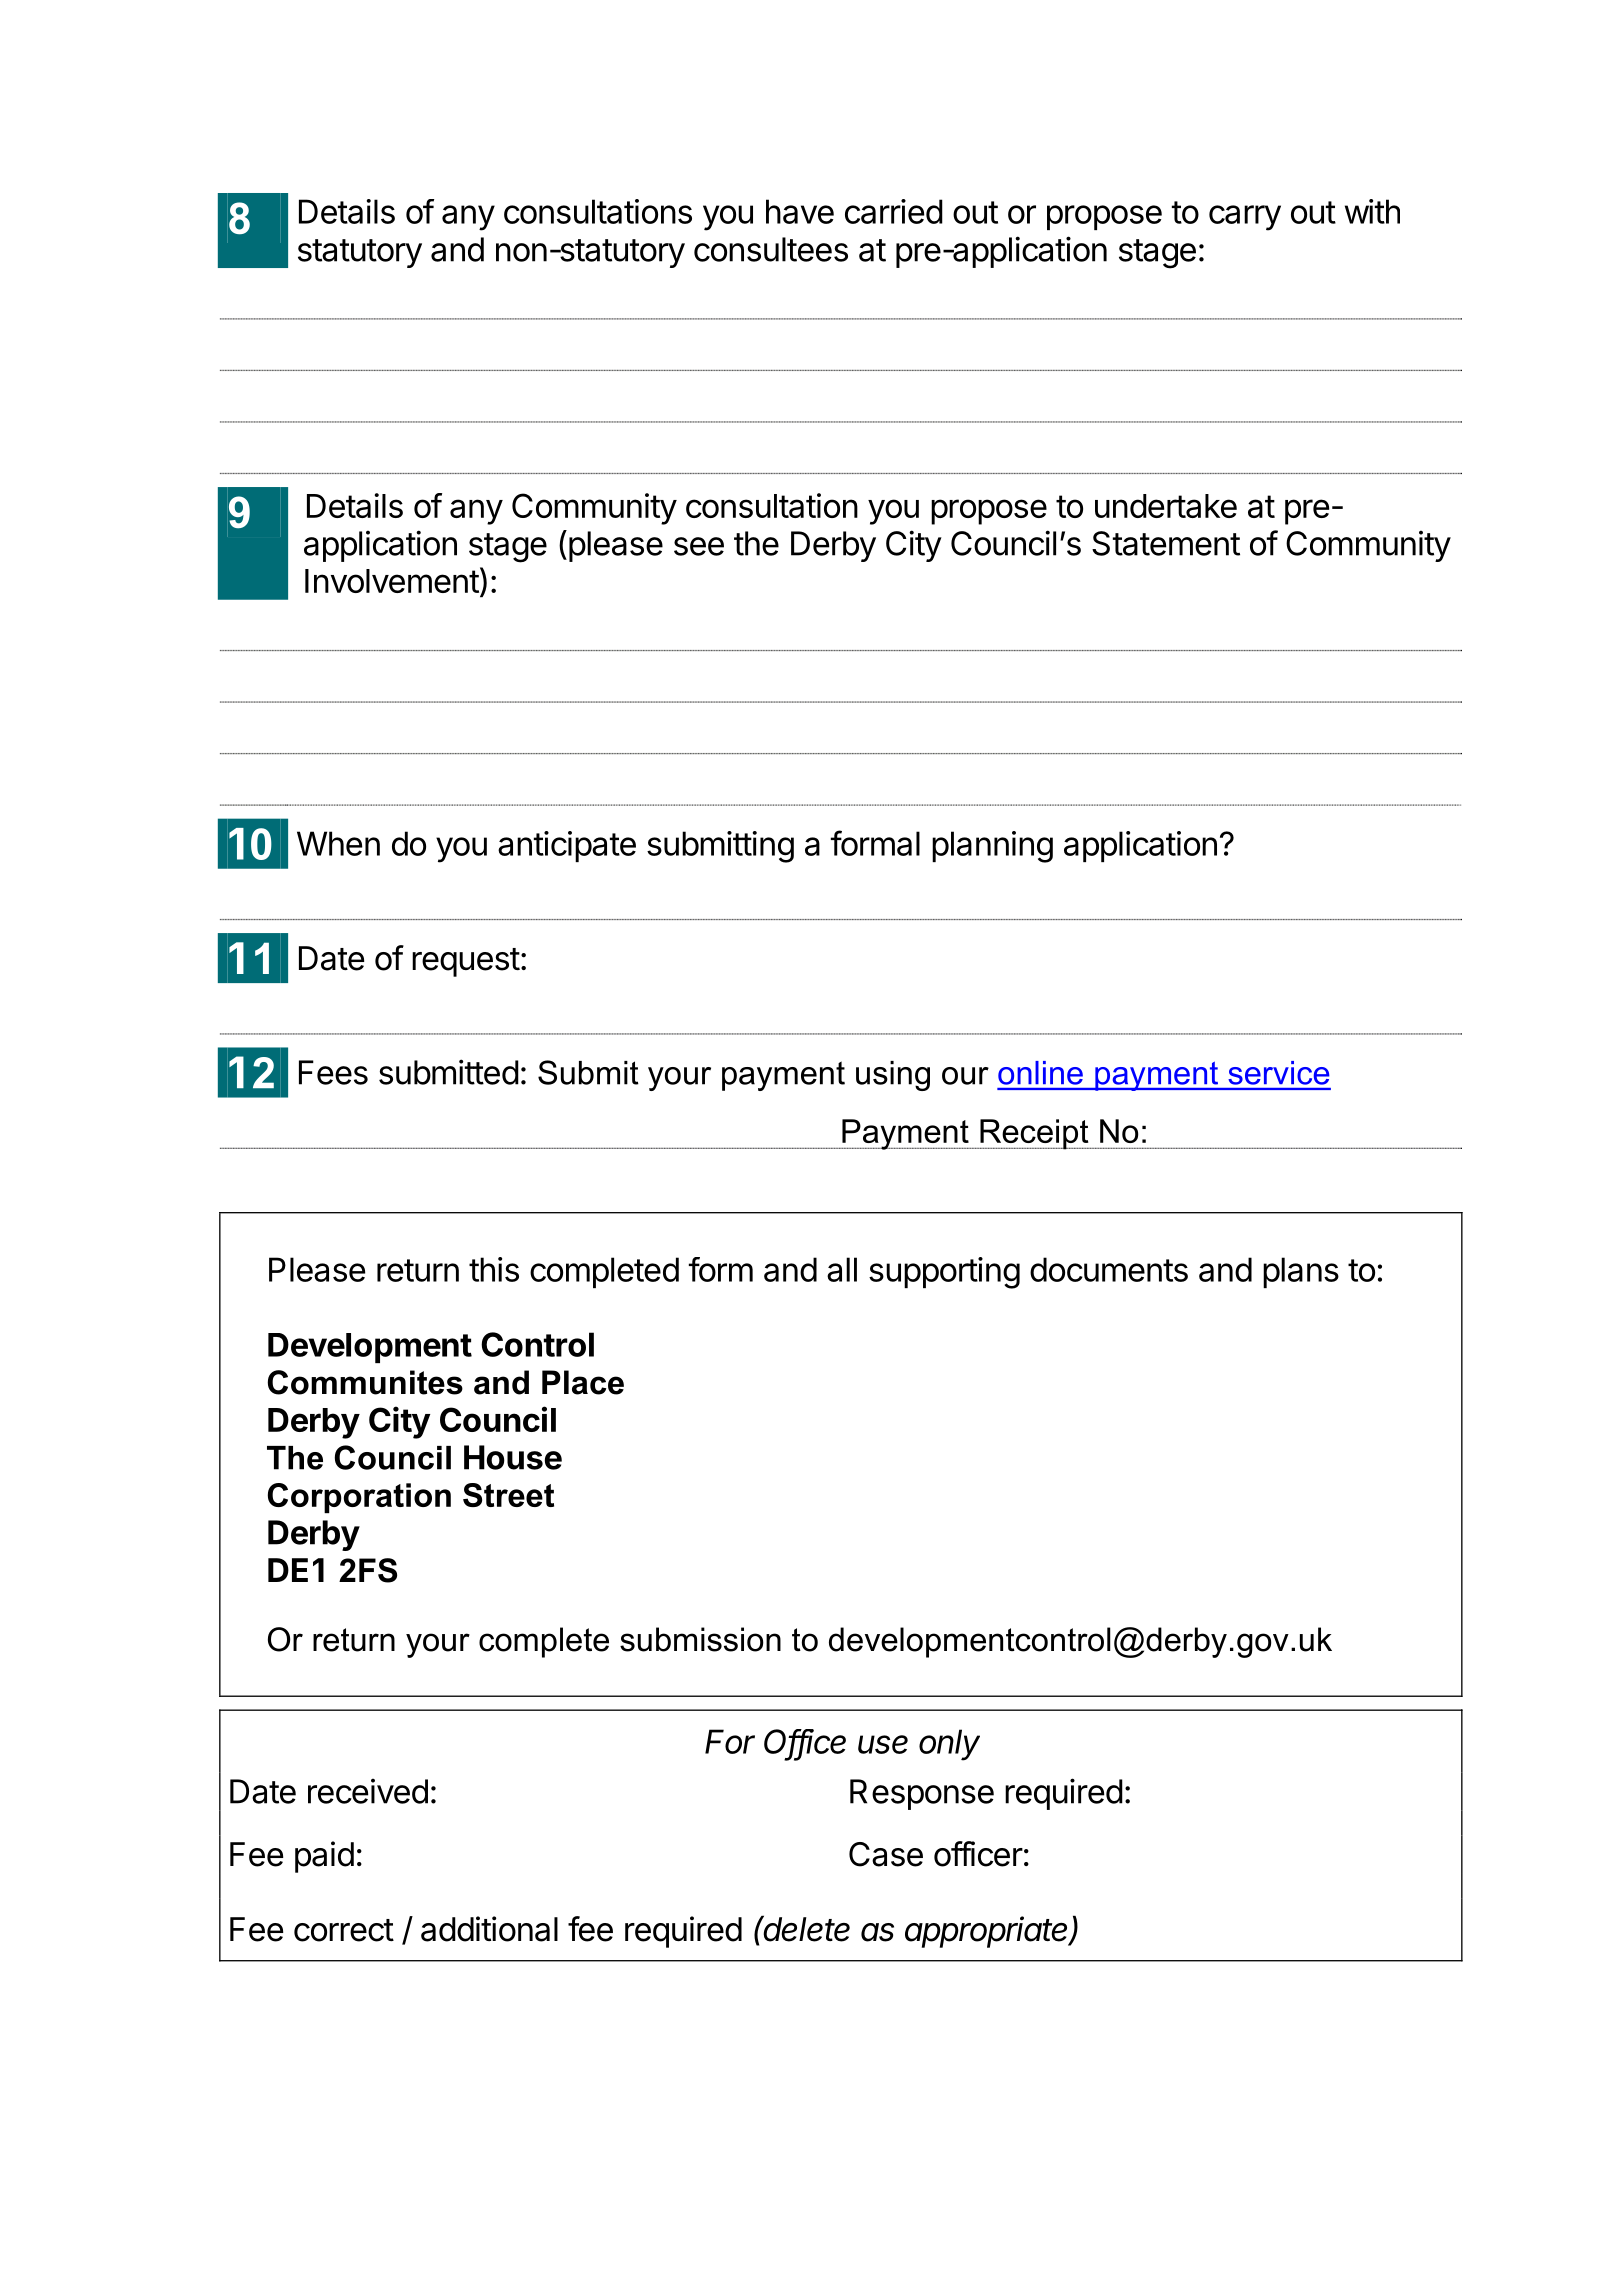 This page has height=2292, width=1619. I want to click on Statement, so click(1166, 543).
